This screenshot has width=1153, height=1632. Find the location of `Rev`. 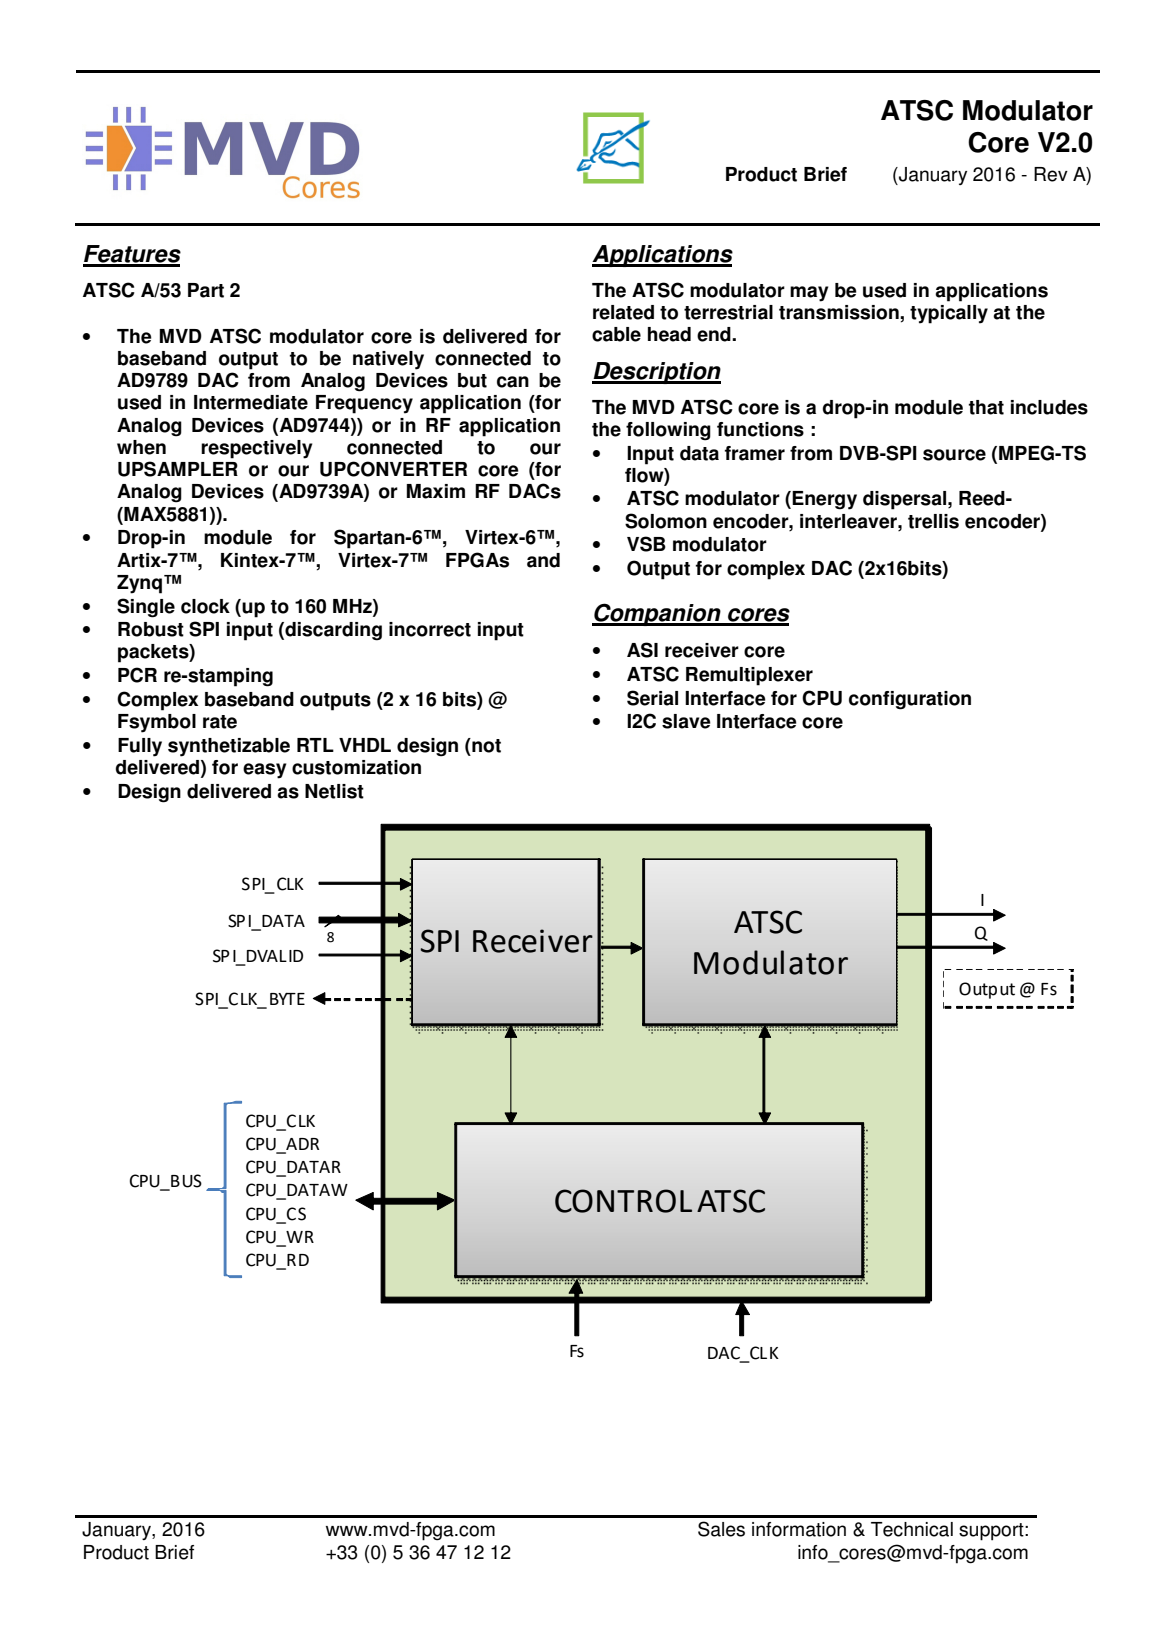

Rev is located at coordinates (1051, 174).
